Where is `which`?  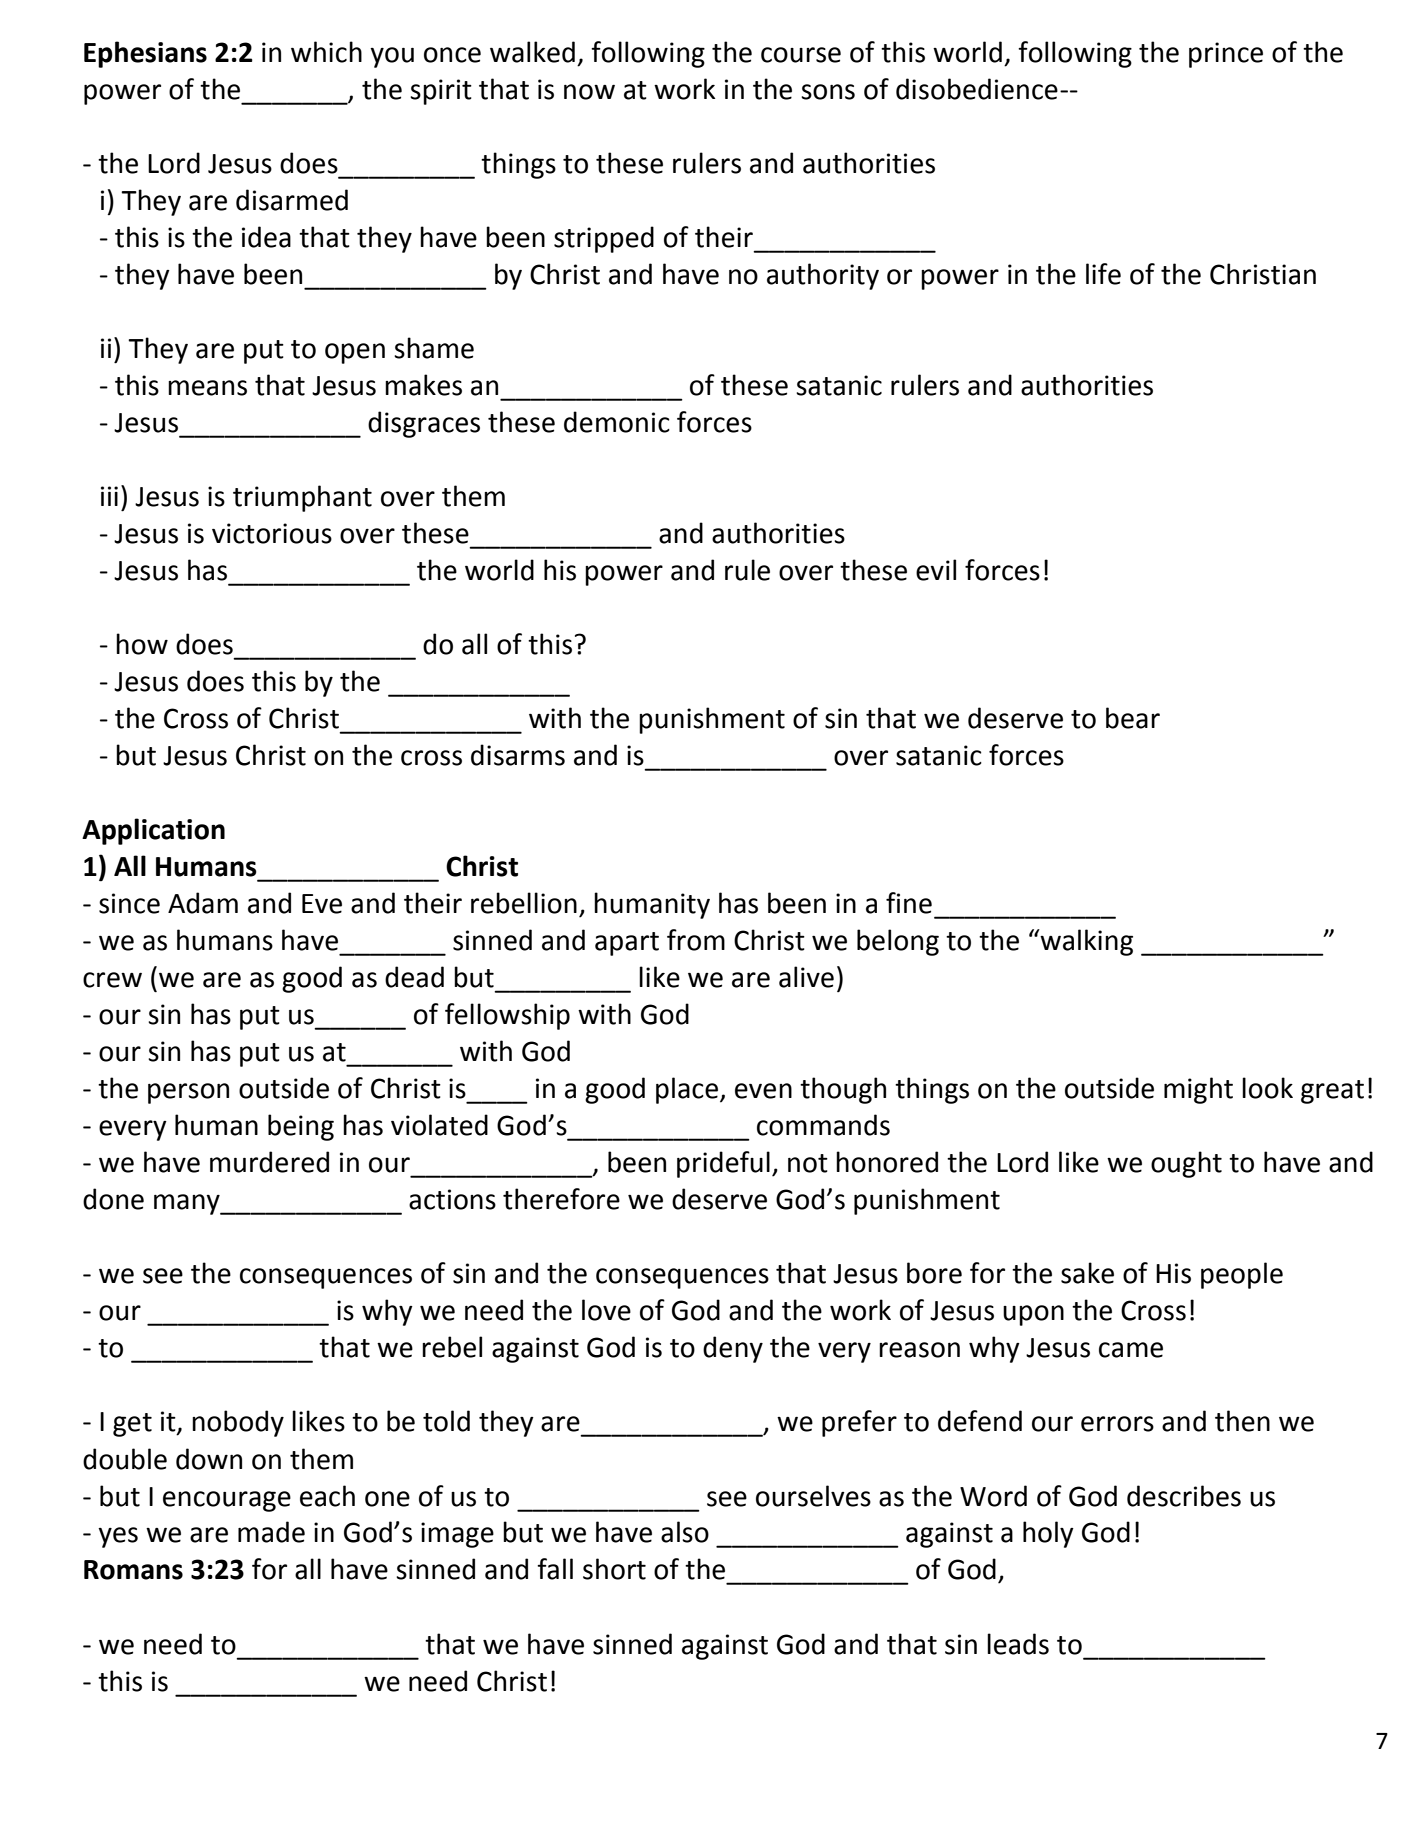 which is located at coordinates (326, 52).
